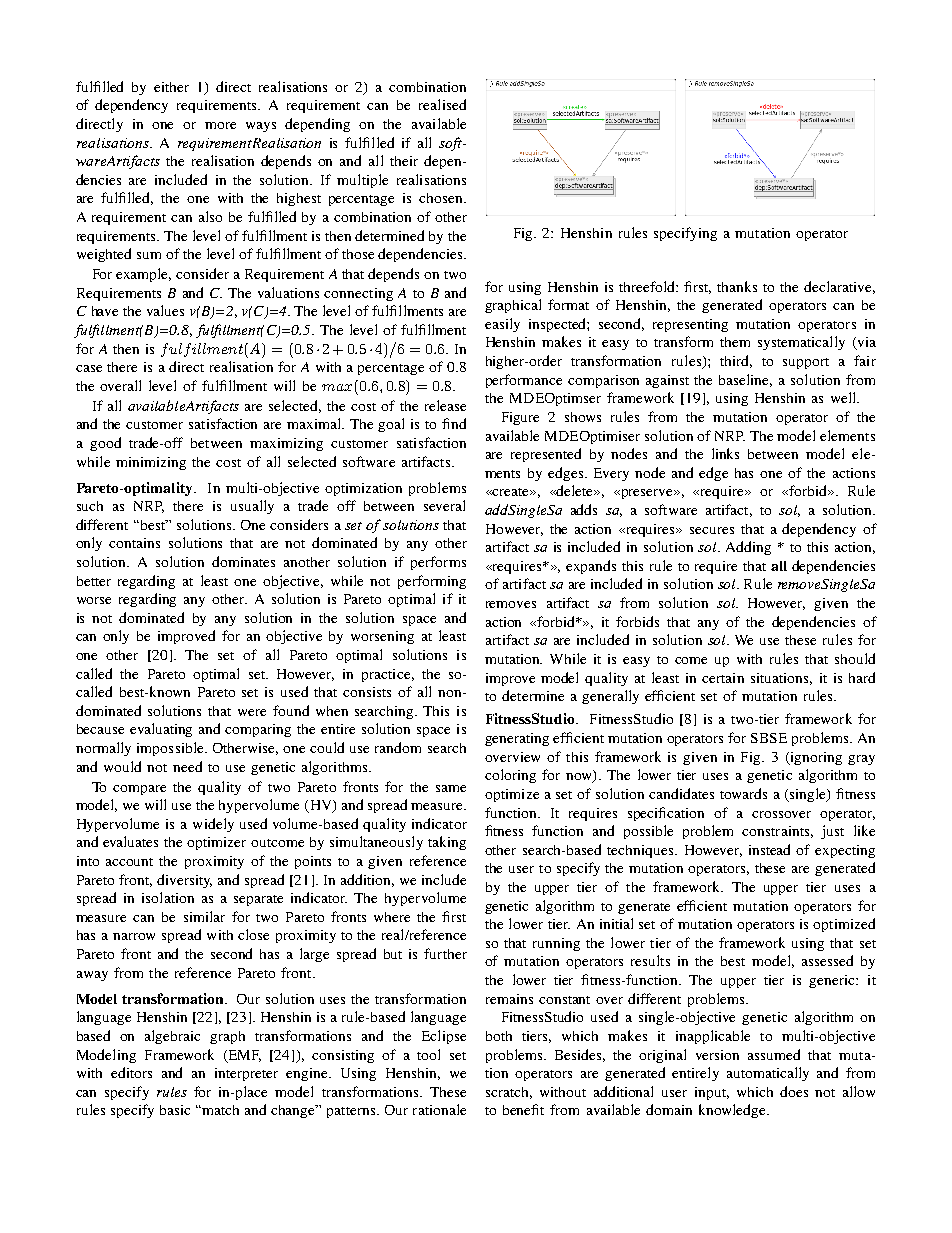 The height and width of the screenshot is (1233, 952). What do you see at coordinates (165, 310) in the screenshot?
I see `values` at bounding box center [165, 310].
